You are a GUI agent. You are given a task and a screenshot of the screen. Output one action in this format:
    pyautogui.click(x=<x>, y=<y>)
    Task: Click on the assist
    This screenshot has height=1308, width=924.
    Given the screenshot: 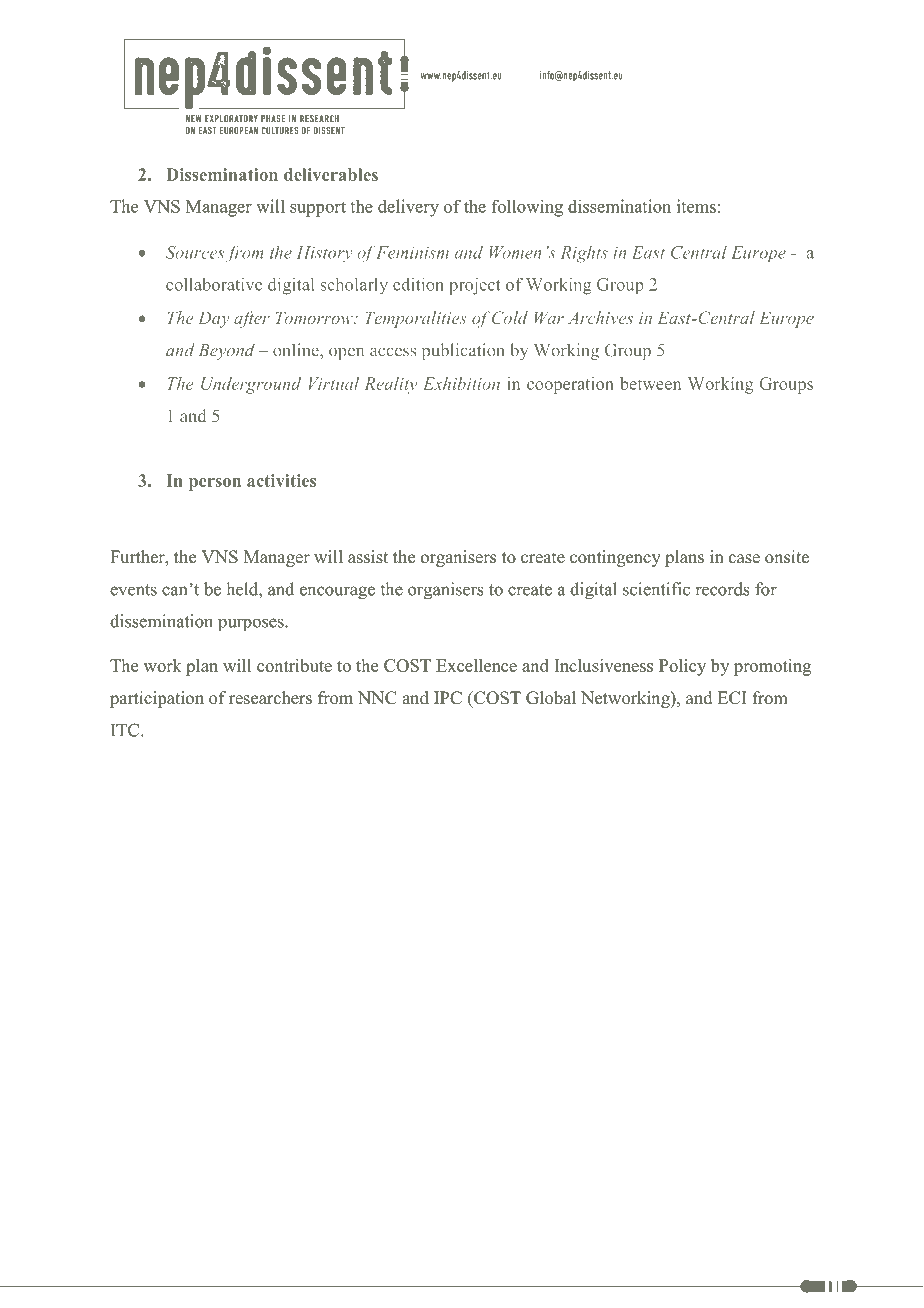 What is the action you would take?
    pyautogui.click(x=368, y=557)
